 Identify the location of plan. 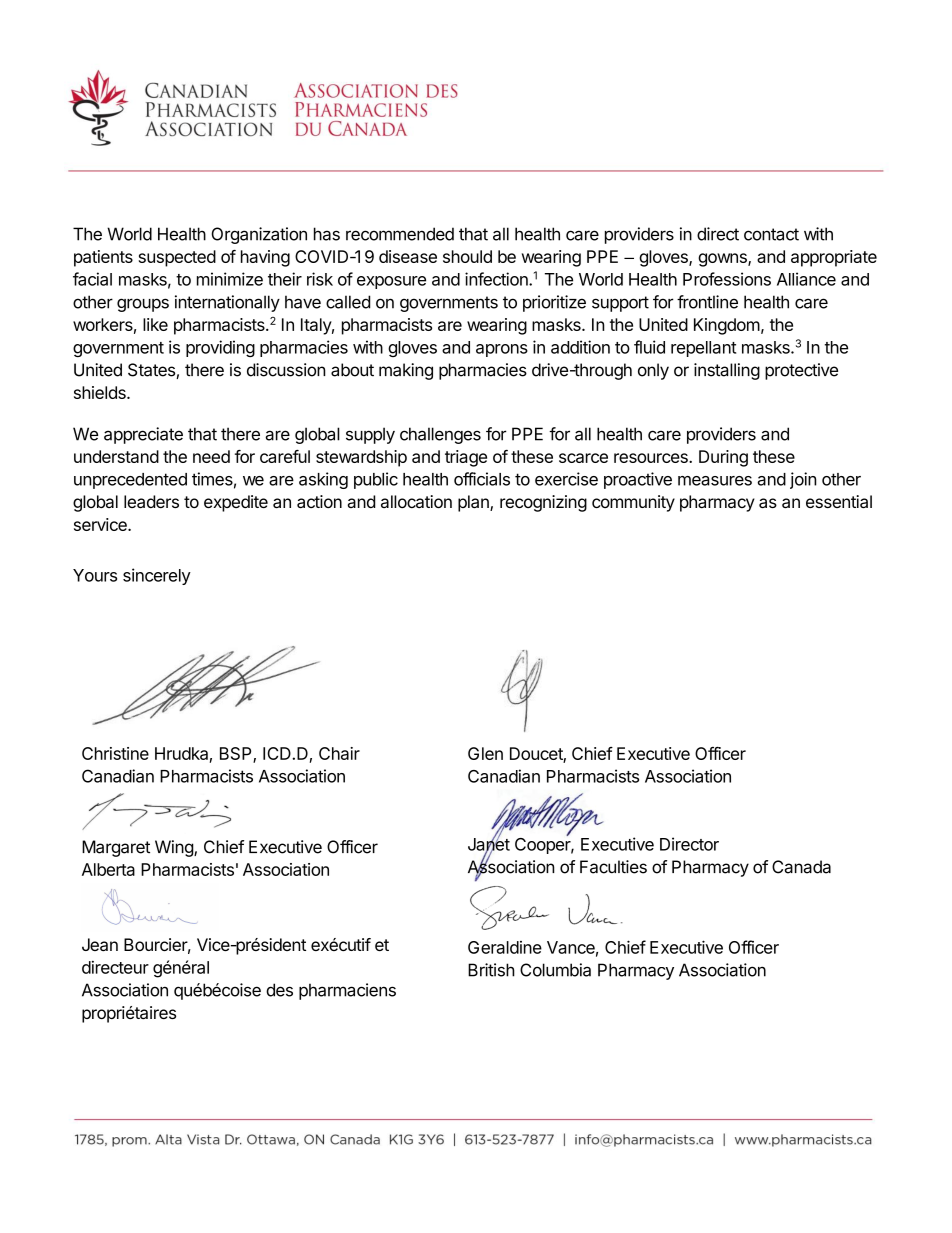
(474, 503).
